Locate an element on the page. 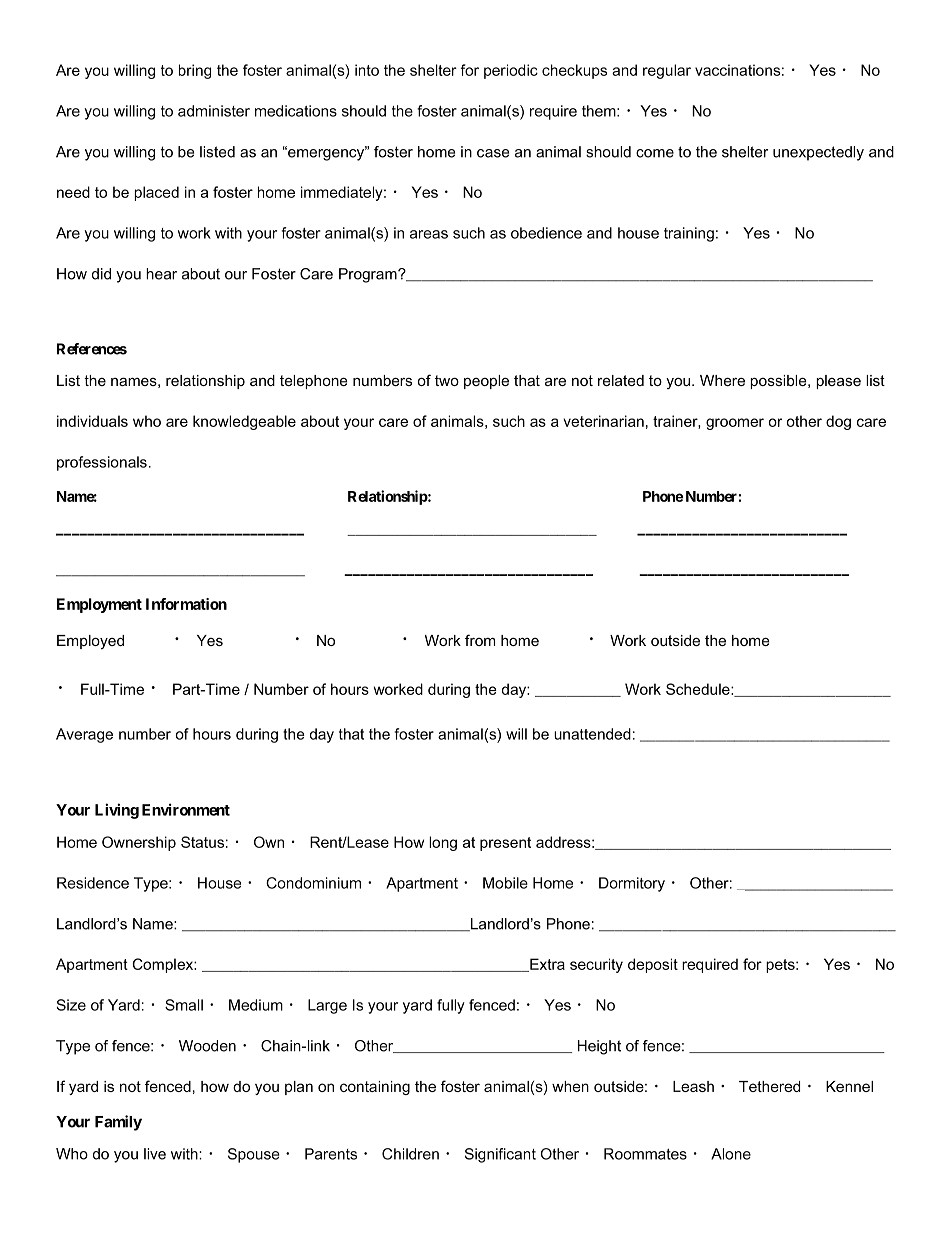 The image size is (952, 1233). professionals is located at coordinates (102, 463).
